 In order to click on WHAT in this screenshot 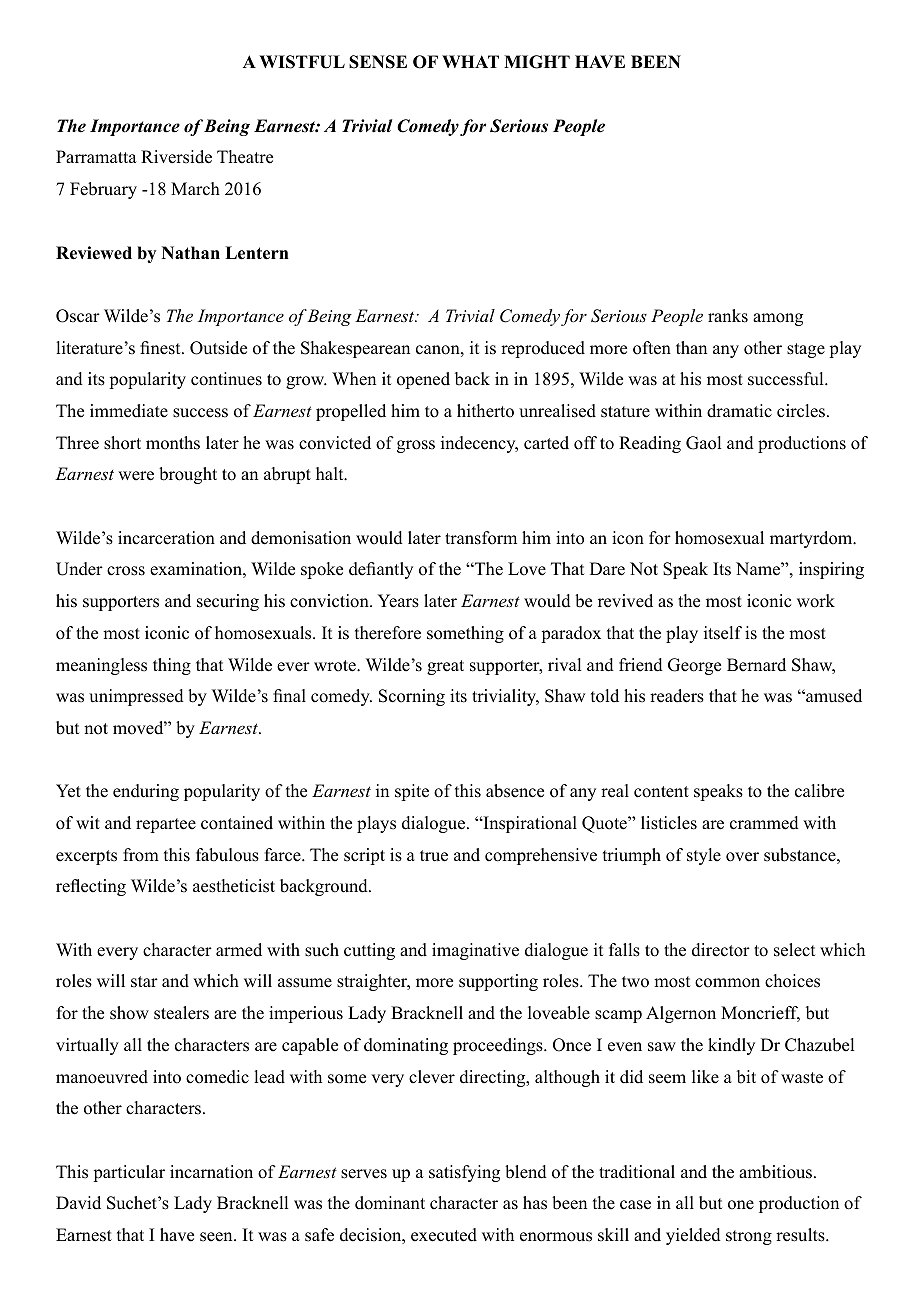, I will do `click(470, 61)`.
